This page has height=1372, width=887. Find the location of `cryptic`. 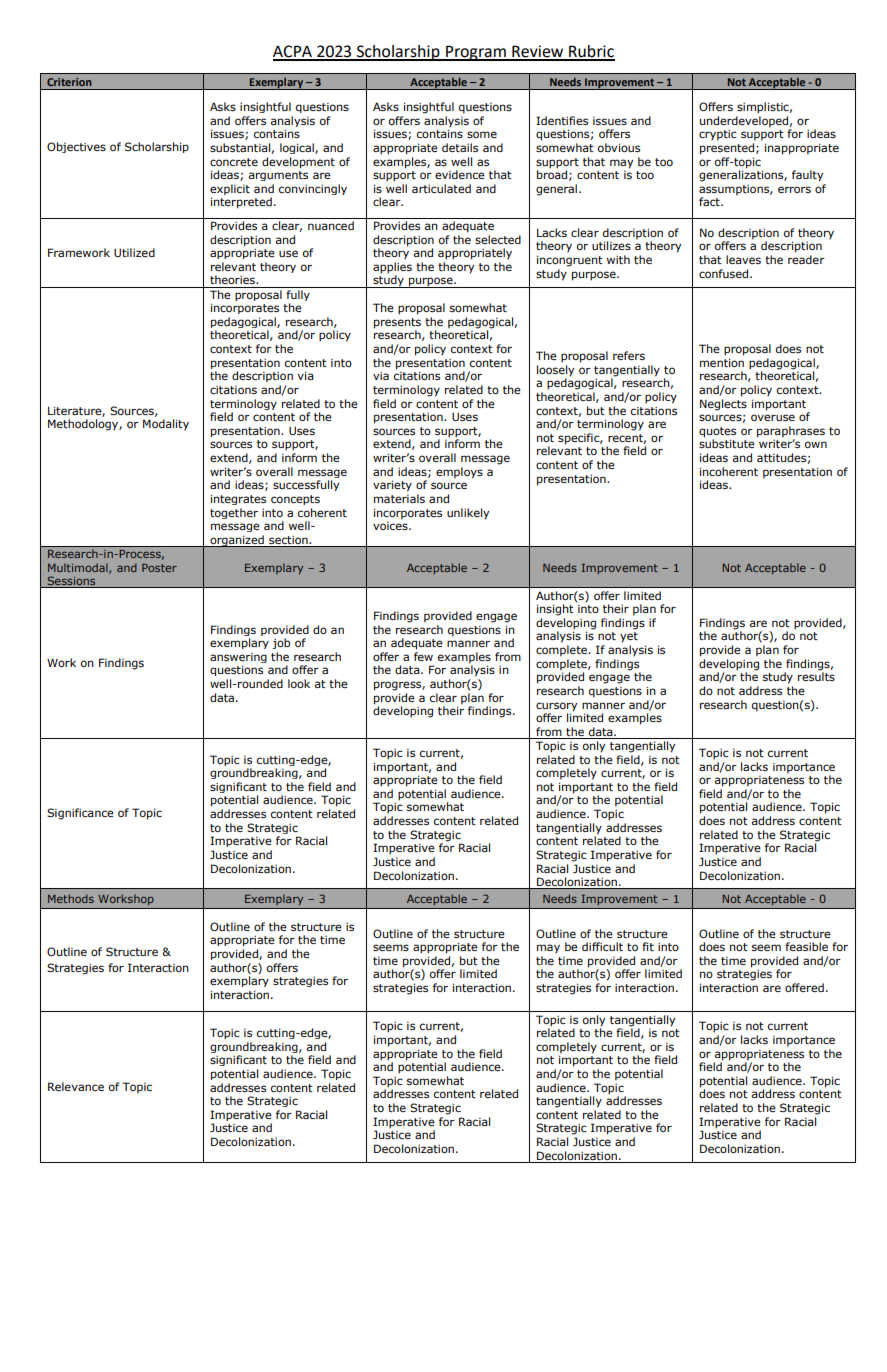

cryptic is located at coordinates (718, 135).
